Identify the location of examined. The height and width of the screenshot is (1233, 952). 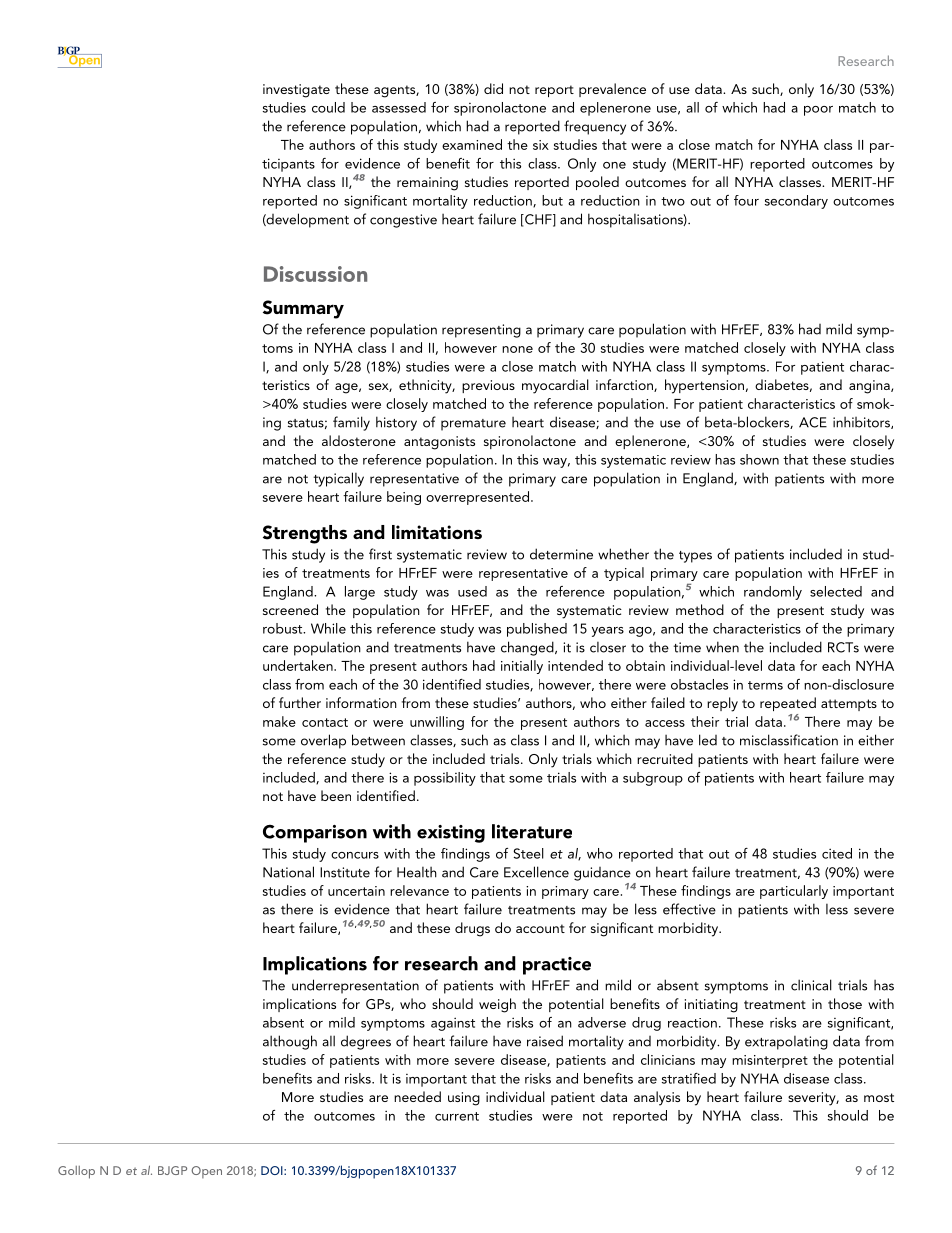
(472, 144).
